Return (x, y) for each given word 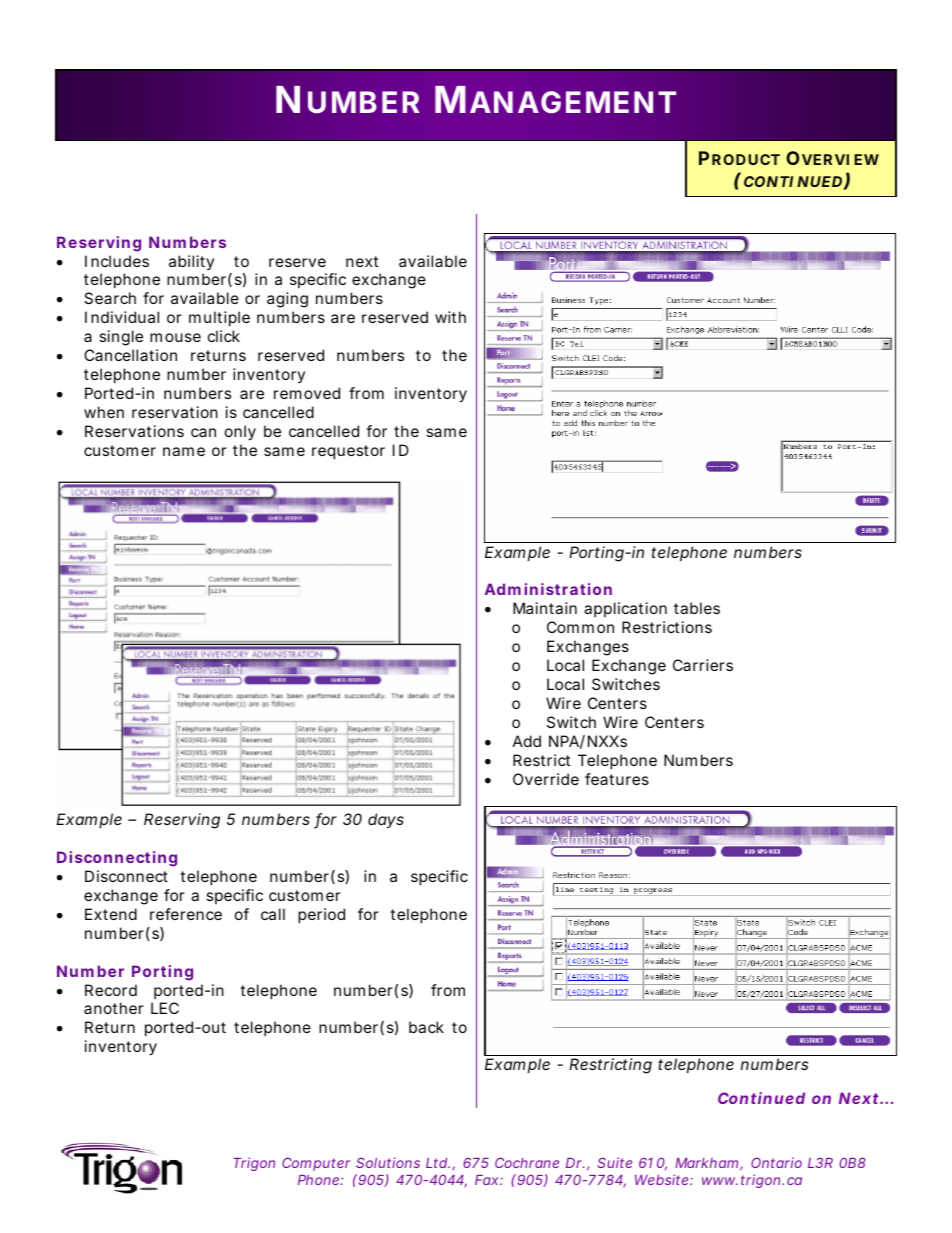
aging (287, 300)
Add (527, 741)
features (617, 779)
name (184, 451)
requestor (348, 452)
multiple (219, 318)
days (386, 821)
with (450, 317)
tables (697, 608)
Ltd (437, 1163)
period (321, 915)
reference (186, 914)
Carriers (703, 665)
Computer (316, 1164)
